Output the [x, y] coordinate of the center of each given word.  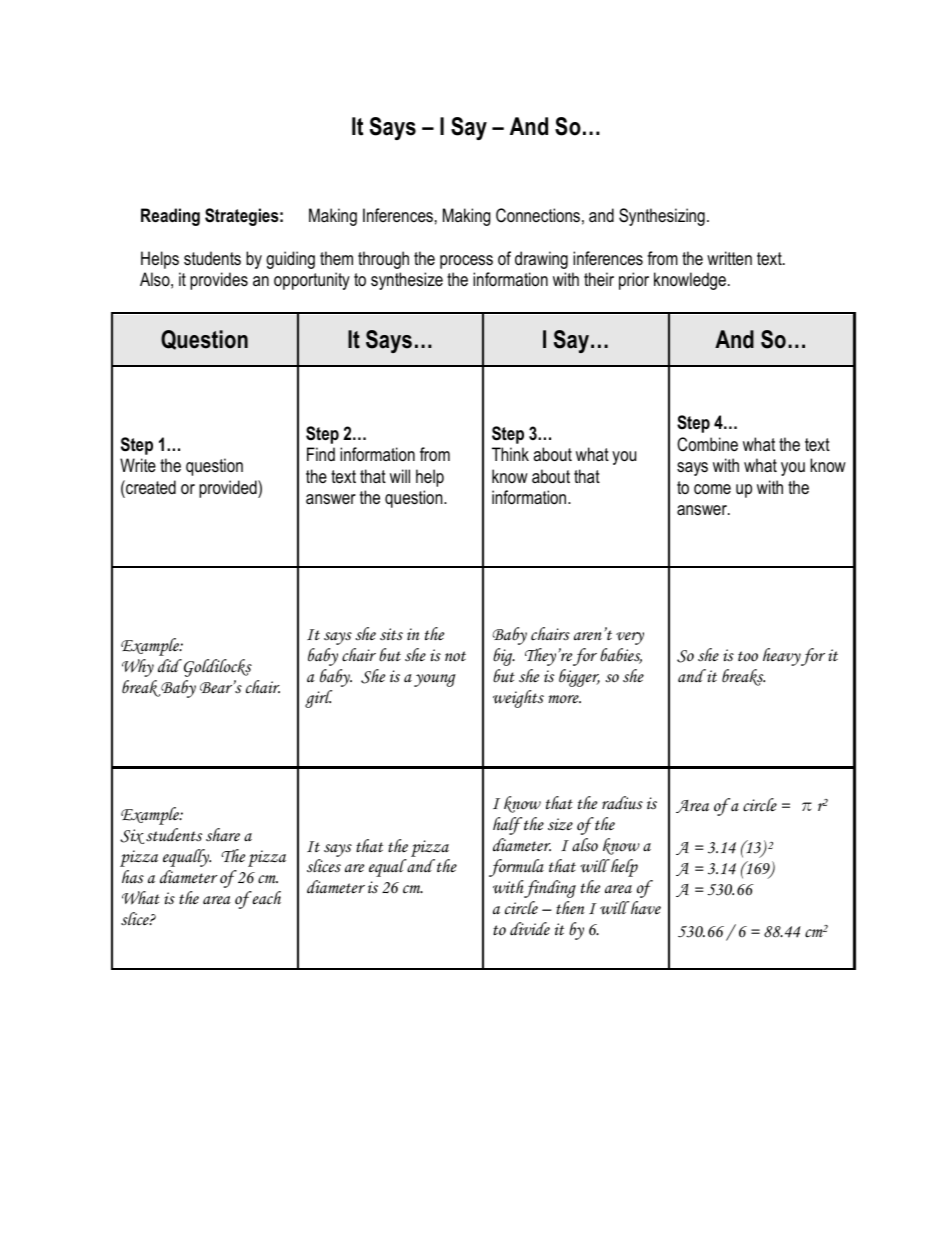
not [455, 656]
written [729, 258]
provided [229, 489]
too [748, 656]
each [266, 898]
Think [510, 454]
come [712, 489]
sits [391, 634]
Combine [707, 444]
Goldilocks [218, 668]
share [223, 835]
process [466, 262]
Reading [170, 217]
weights [518, 699]
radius [622, 803]
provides [219, 281]
